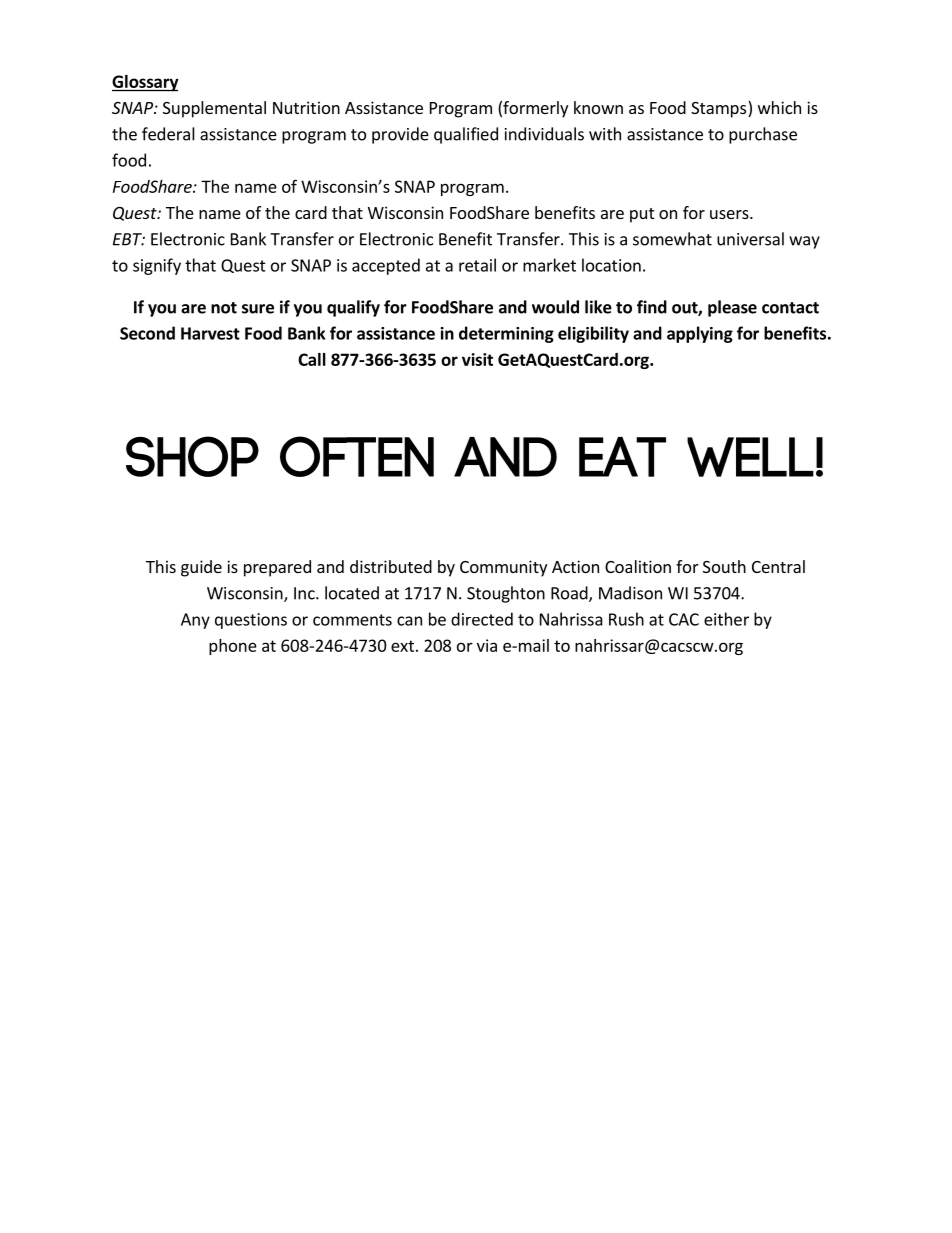 The image size is (952, 1233). Describe the element at coordinates (214, 109) in the document. I see `Supplemental` at that location.
